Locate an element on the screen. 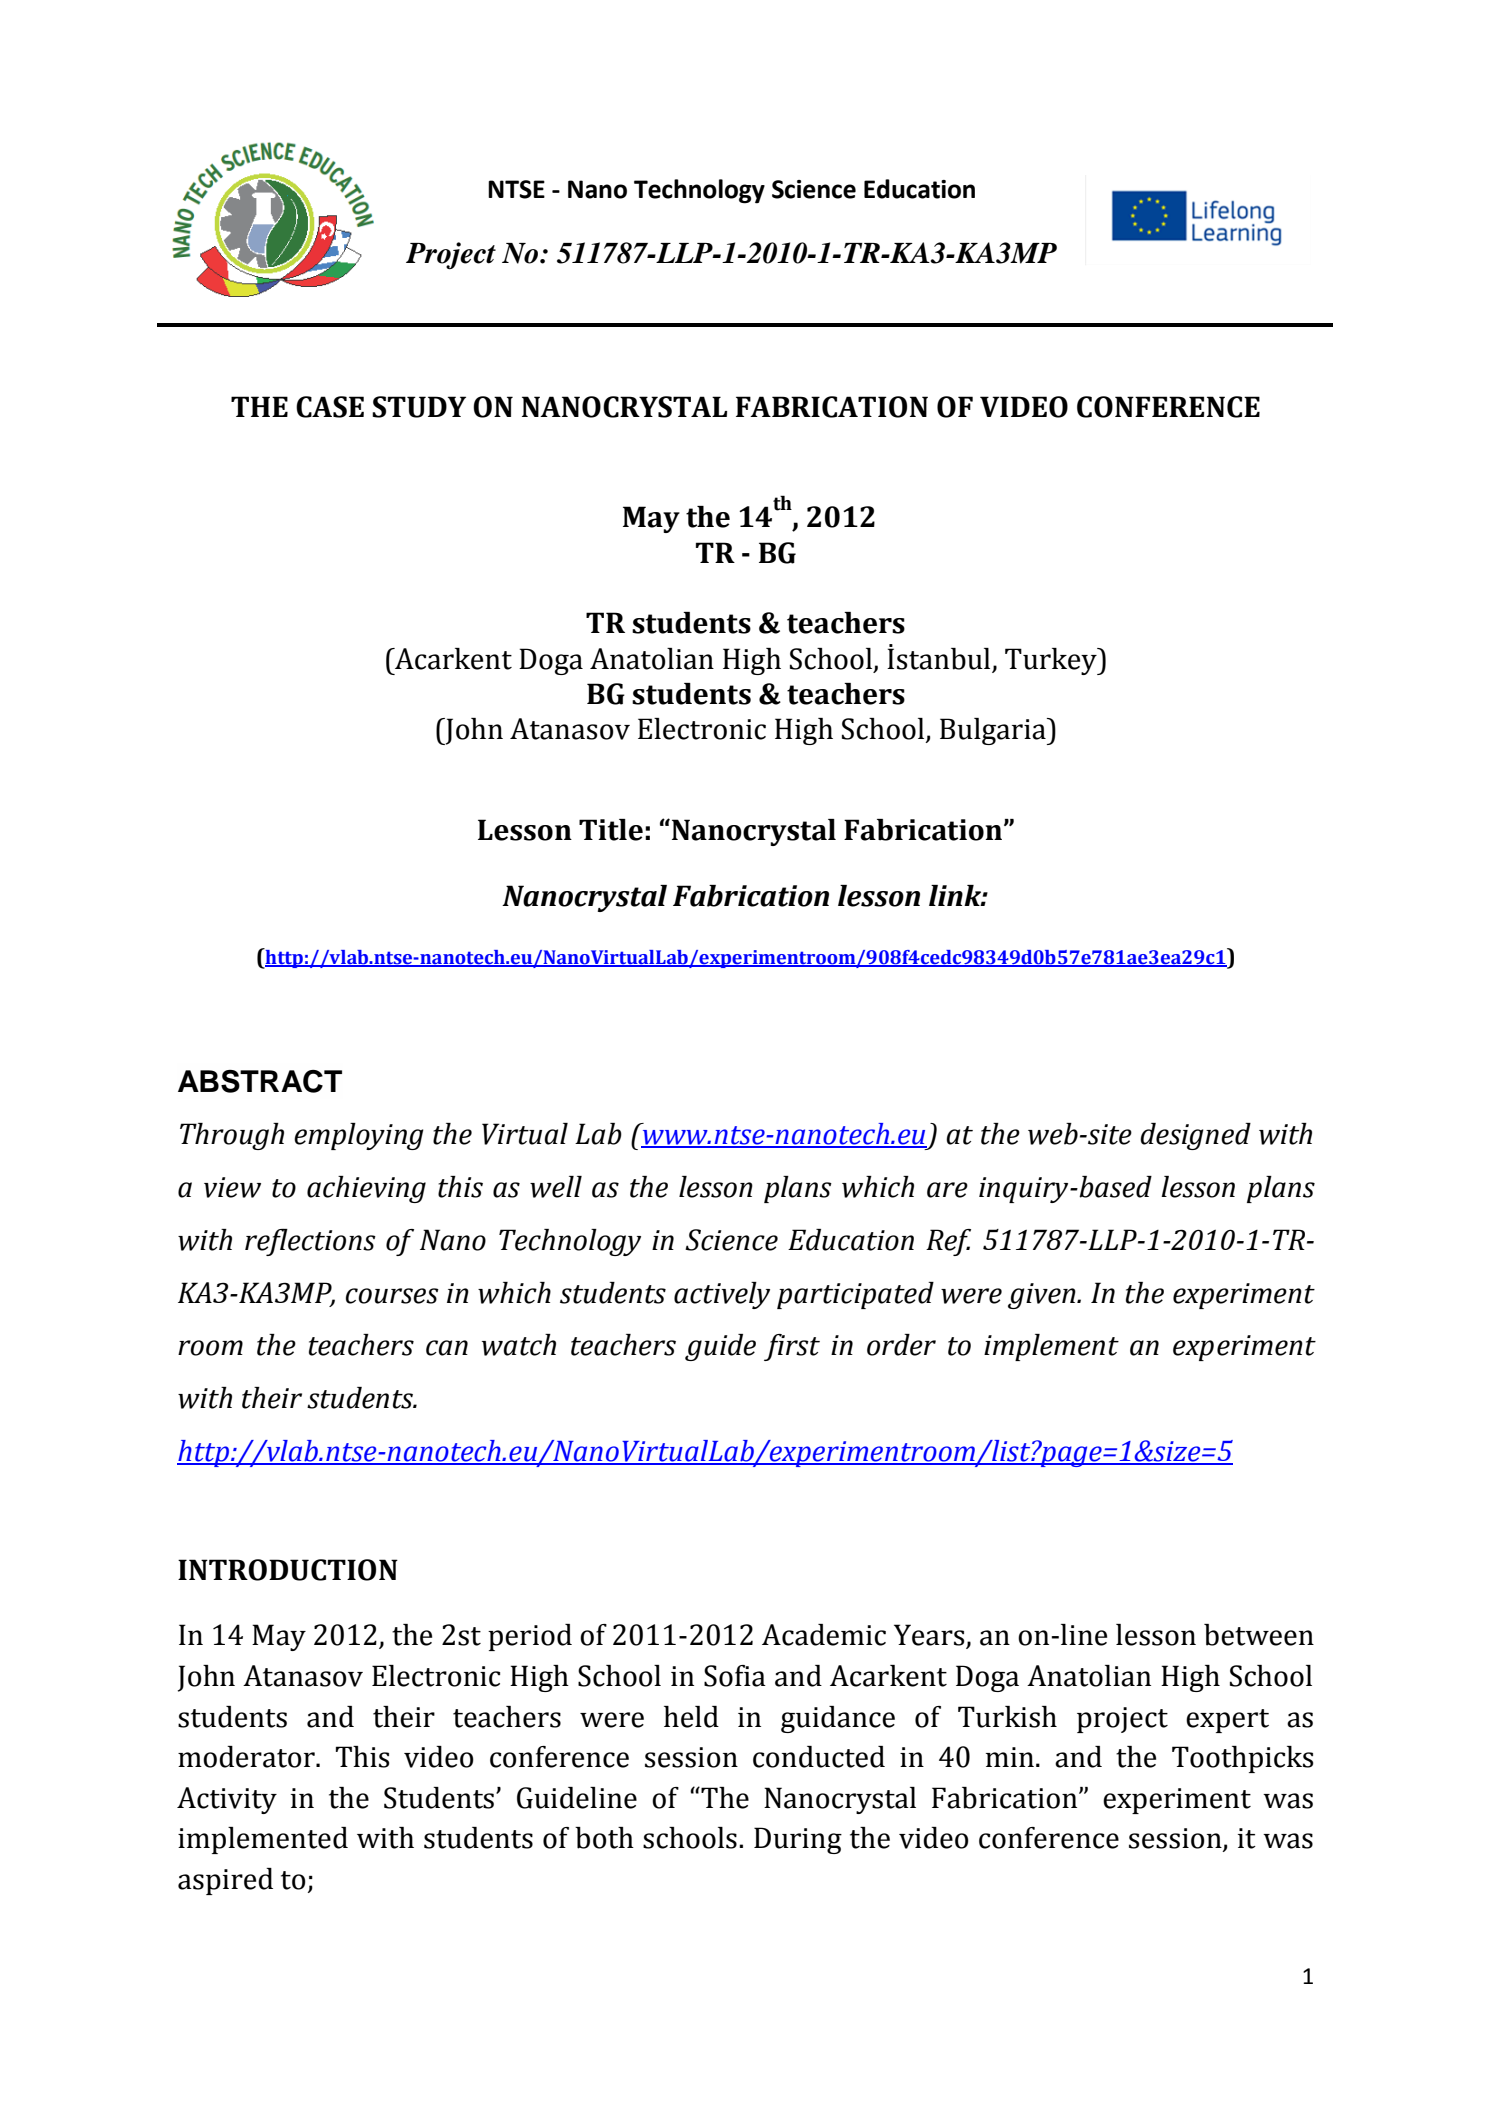  Title is located at coordinates (611, 830).
